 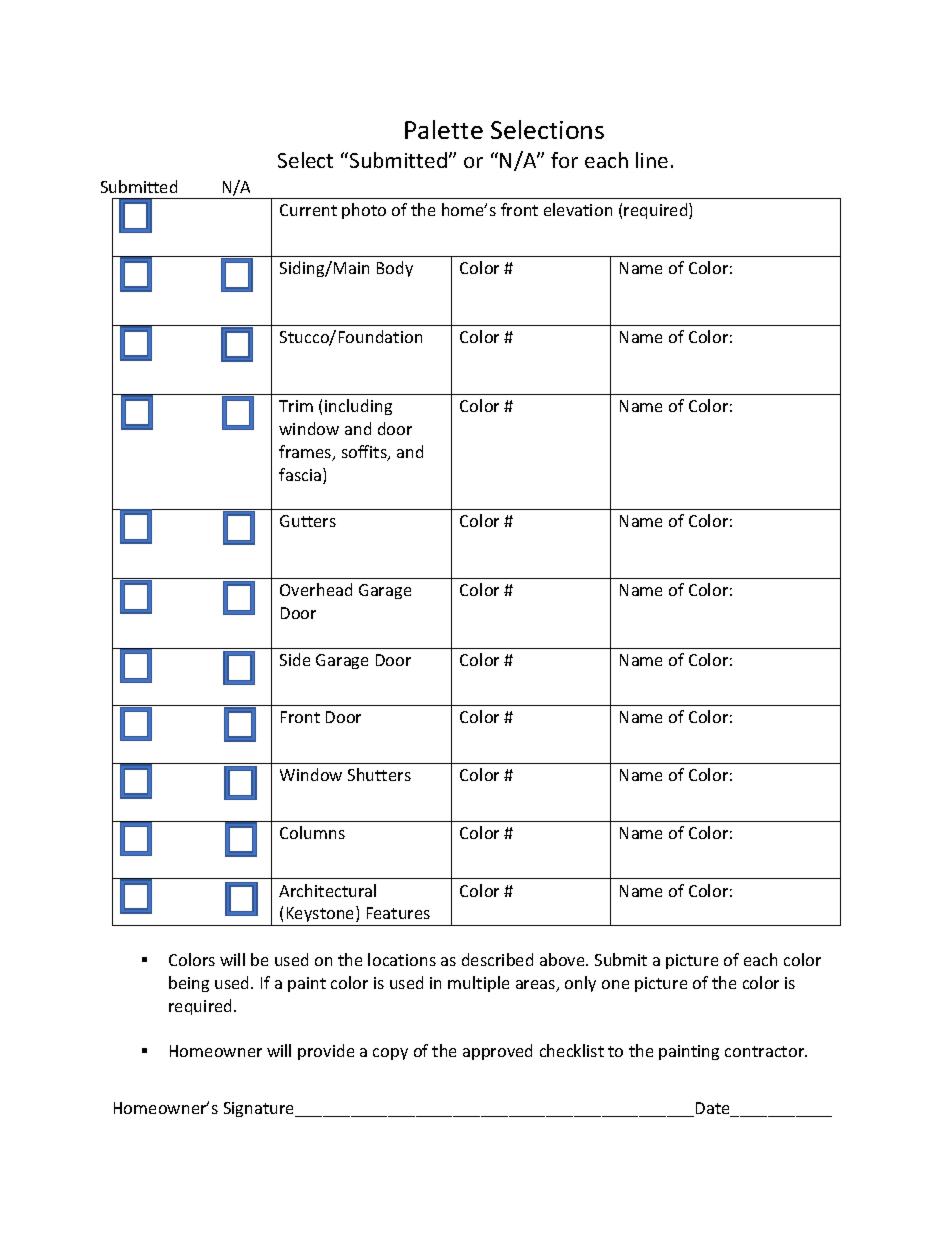 What do you see at coordinates (308, 210) in the screenshot?
I see `Current` at bounding box center [308, 210].
